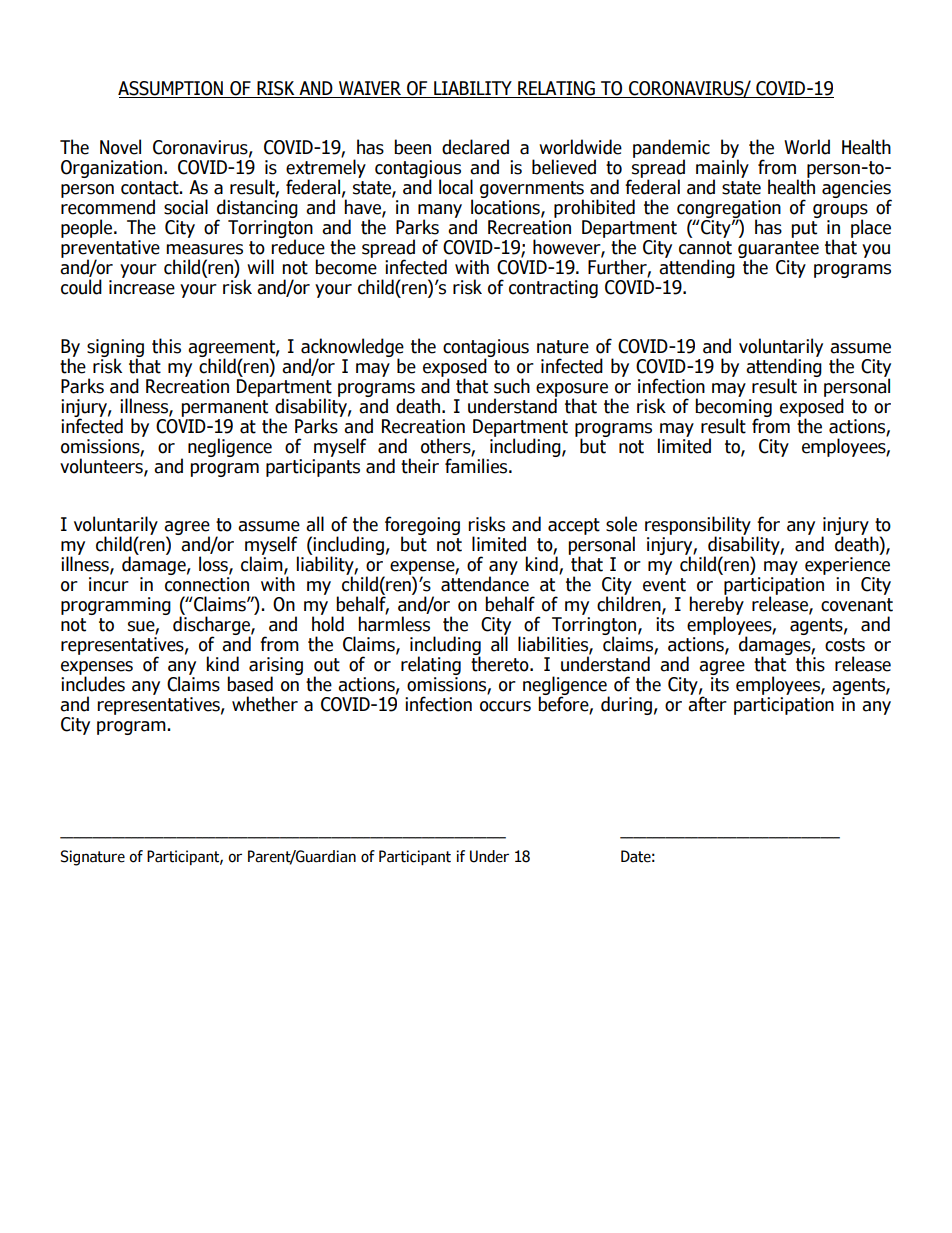 The width and height of the screenshot is (952, 1233). I want to click on responsibility, so click(699, 527).
